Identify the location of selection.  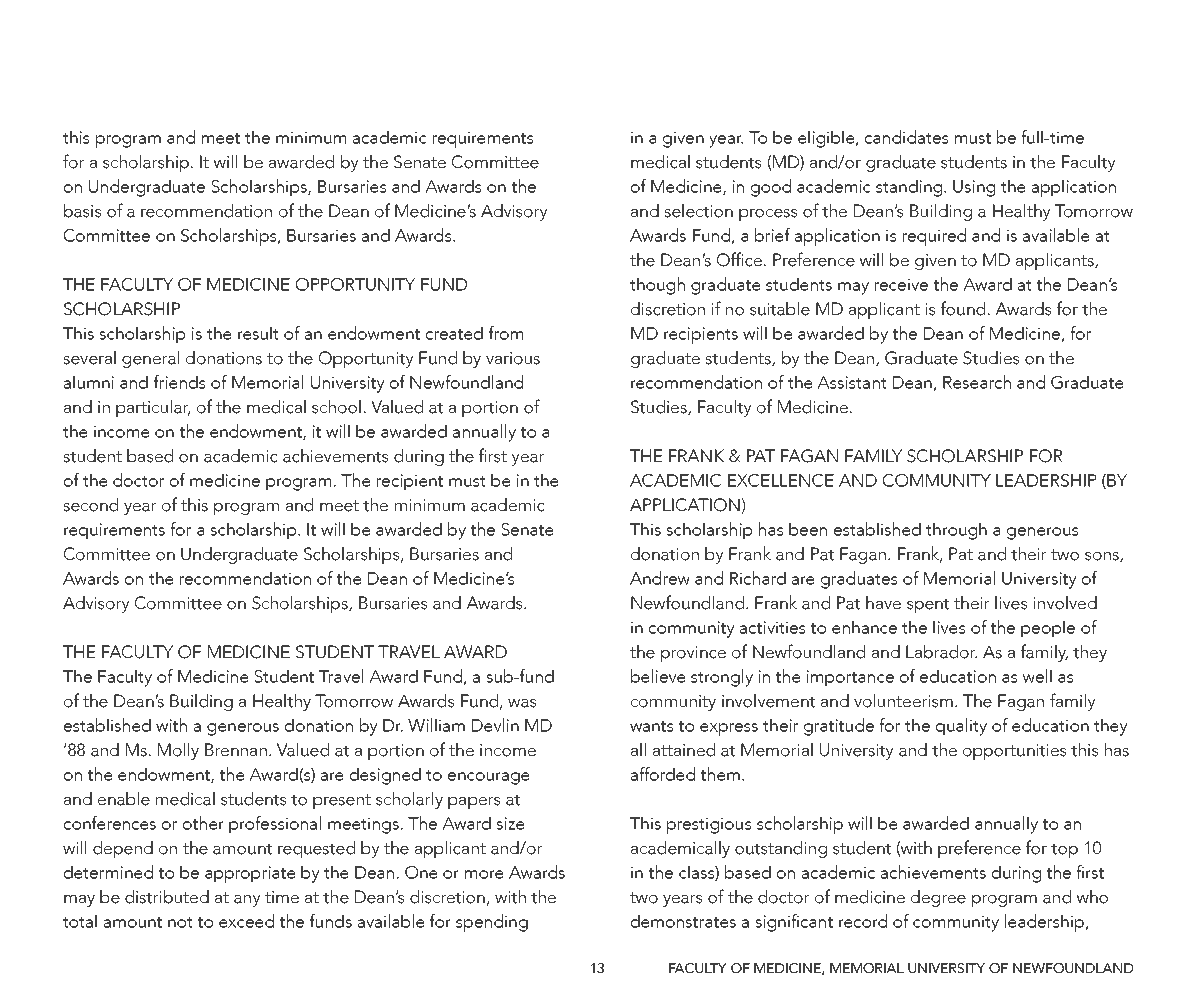
(698, 211).
